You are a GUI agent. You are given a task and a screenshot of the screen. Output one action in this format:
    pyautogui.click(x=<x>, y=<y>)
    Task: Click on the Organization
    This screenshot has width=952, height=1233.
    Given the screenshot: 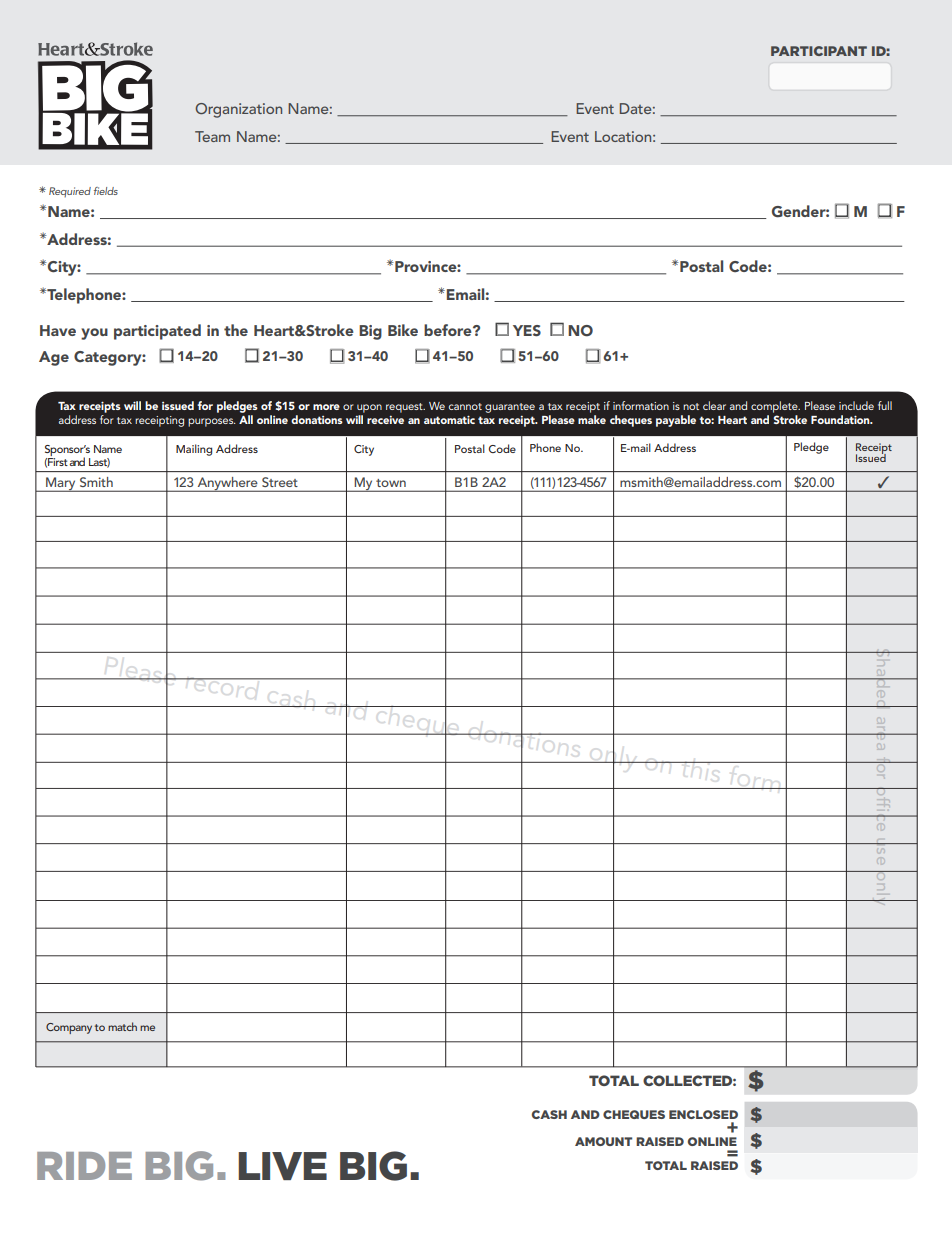 What is the action you would take?
    pyautogui.click(x=238, y=110)
